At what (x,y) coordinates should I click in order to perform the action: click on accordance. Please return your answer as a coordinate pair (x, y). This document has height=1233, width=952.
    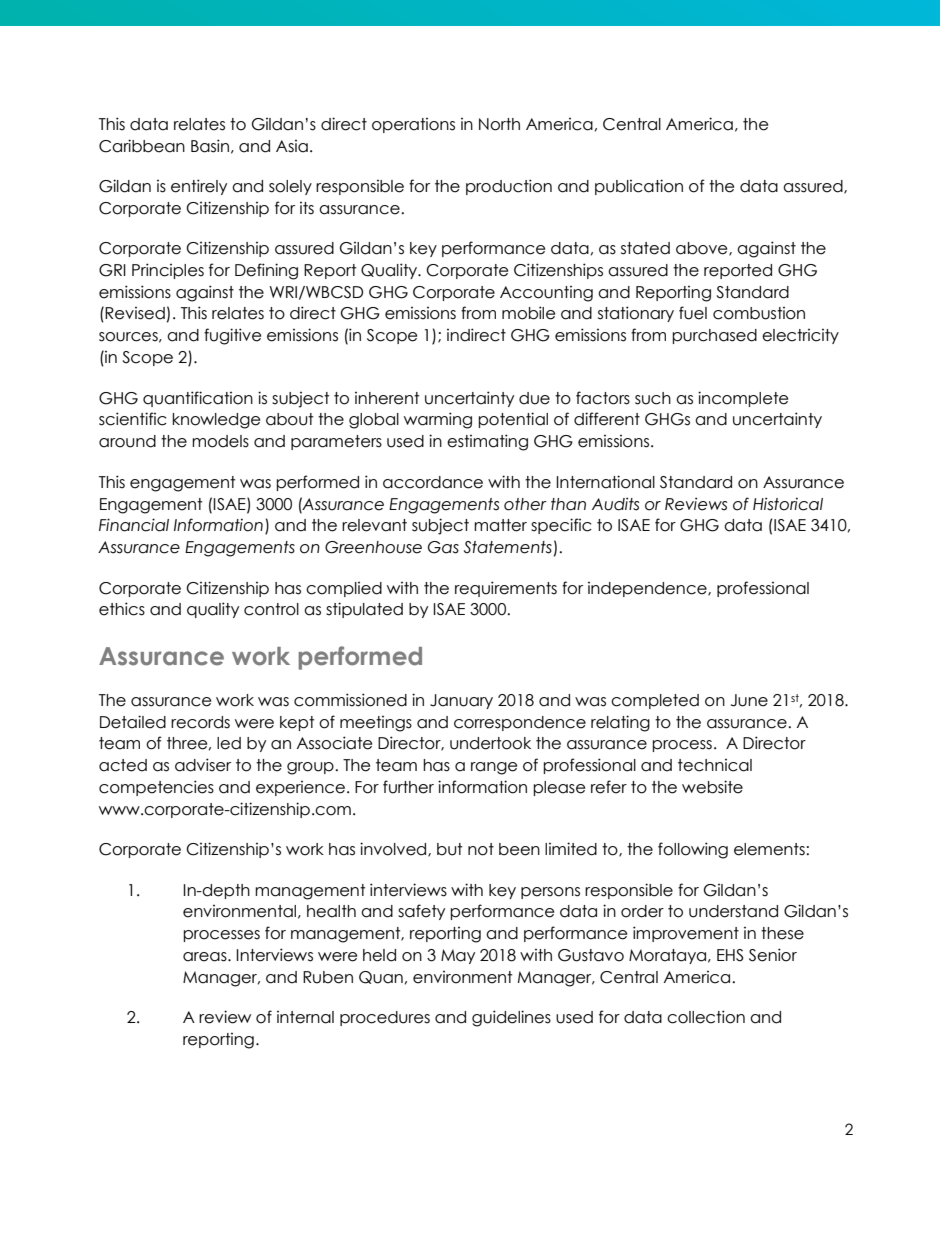
    Looking at the image, I should click on (433, 482).
